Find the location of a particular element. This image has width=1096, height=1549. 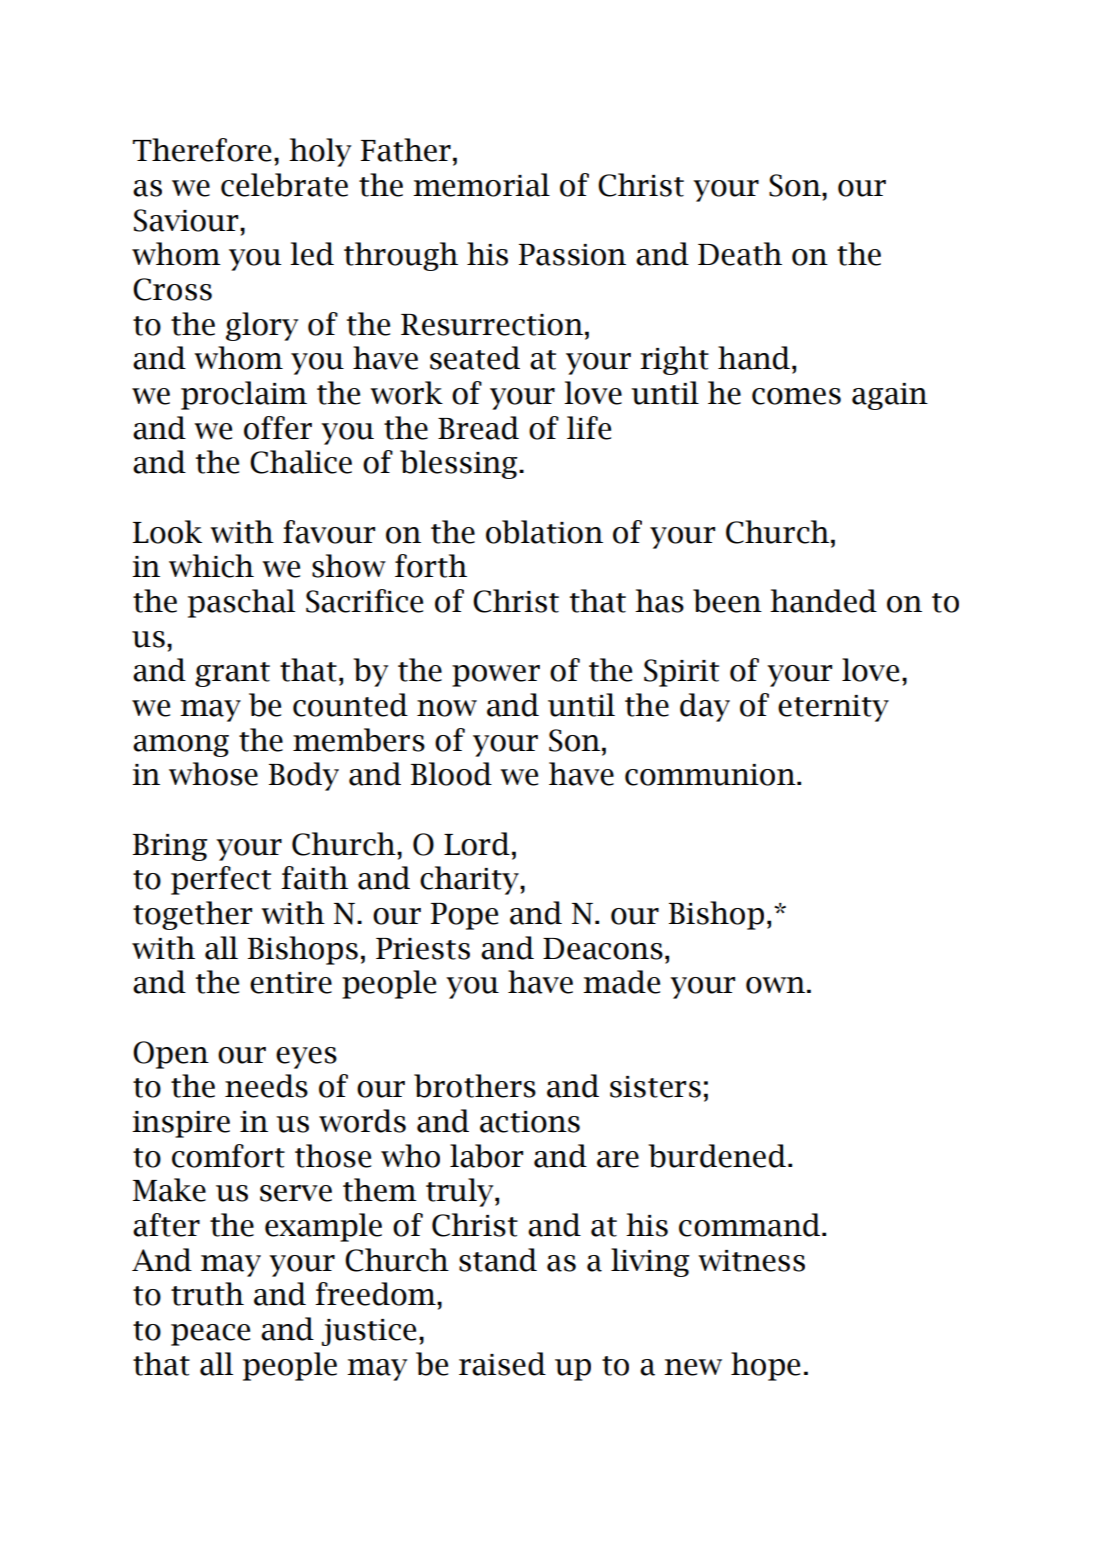

whose is located at coordinates (213, 774).
